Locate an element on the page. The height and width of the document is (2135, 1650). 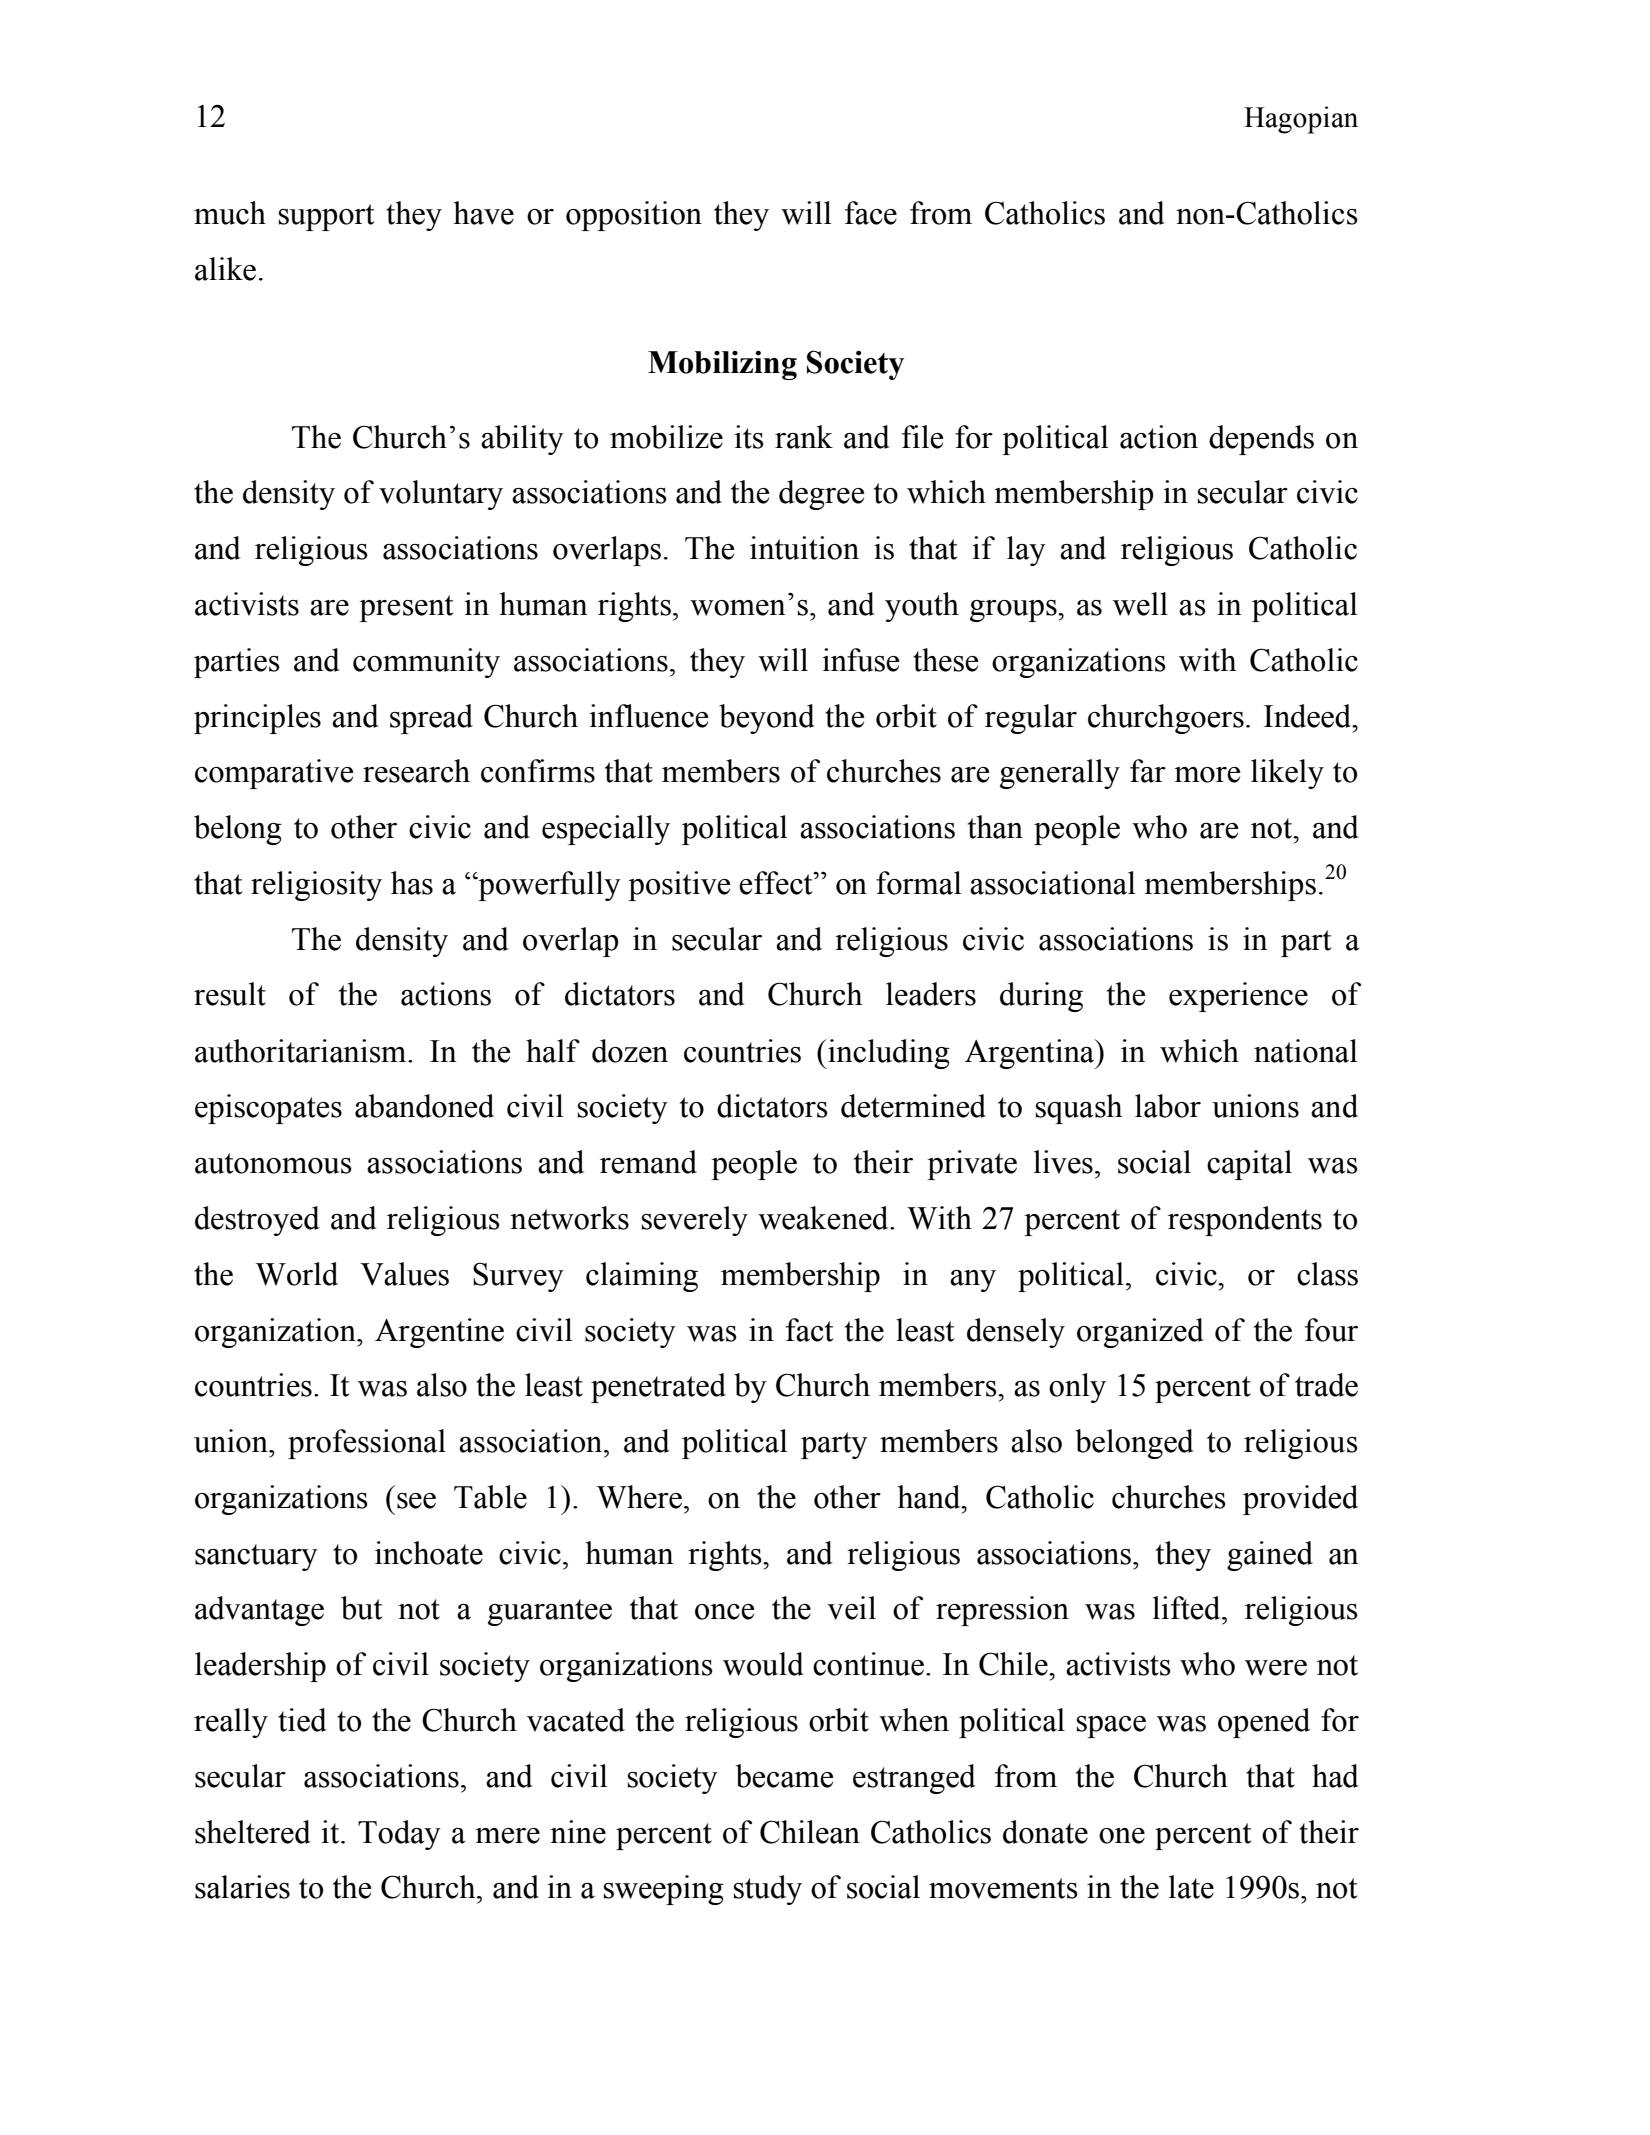
authoritarianism is located at coordinates (302, 1051).
